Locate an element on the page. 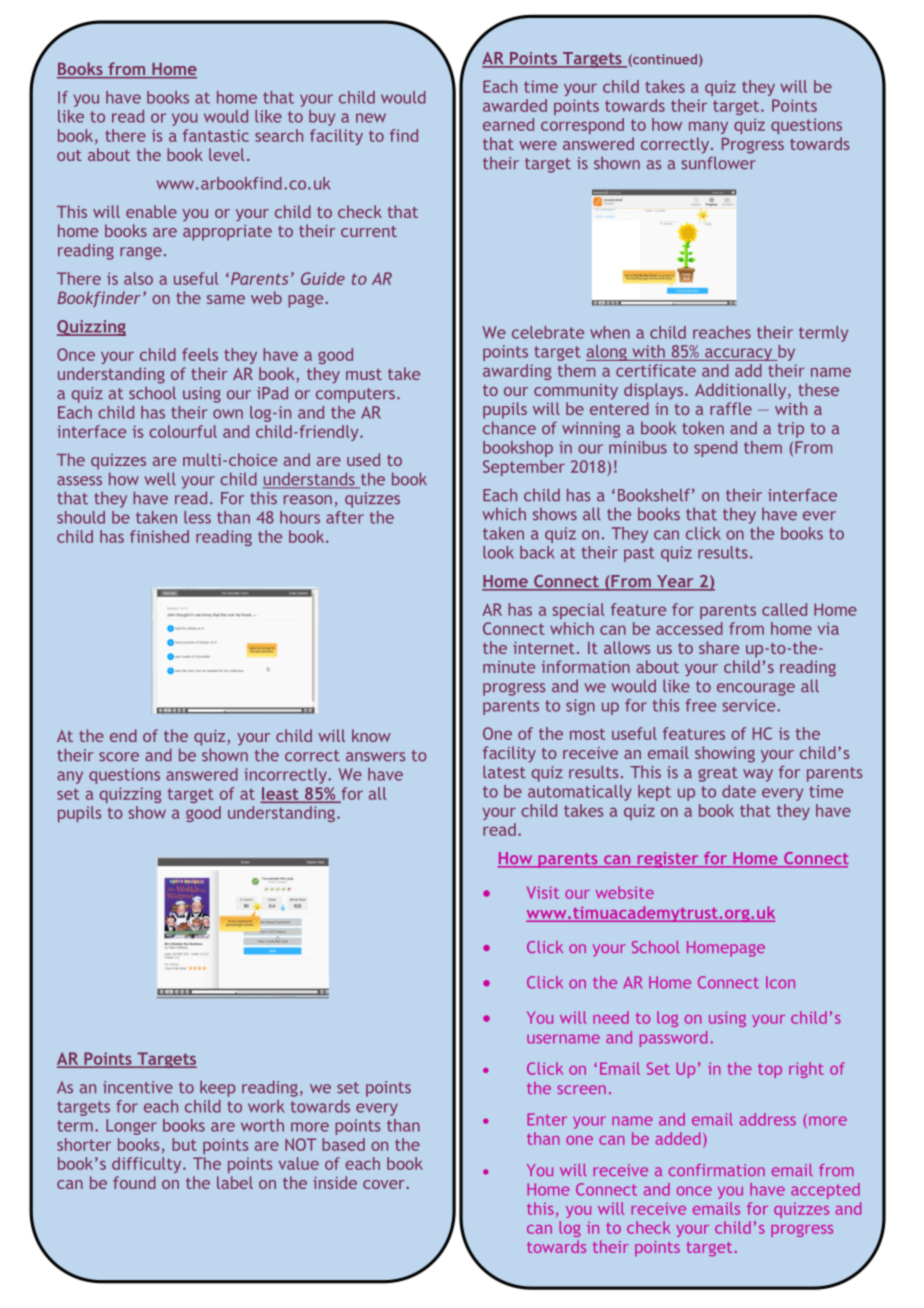 Image resolution: width=924 pixels, height=1308 pixels. difficulty is located at coordinates (148, 1165).
